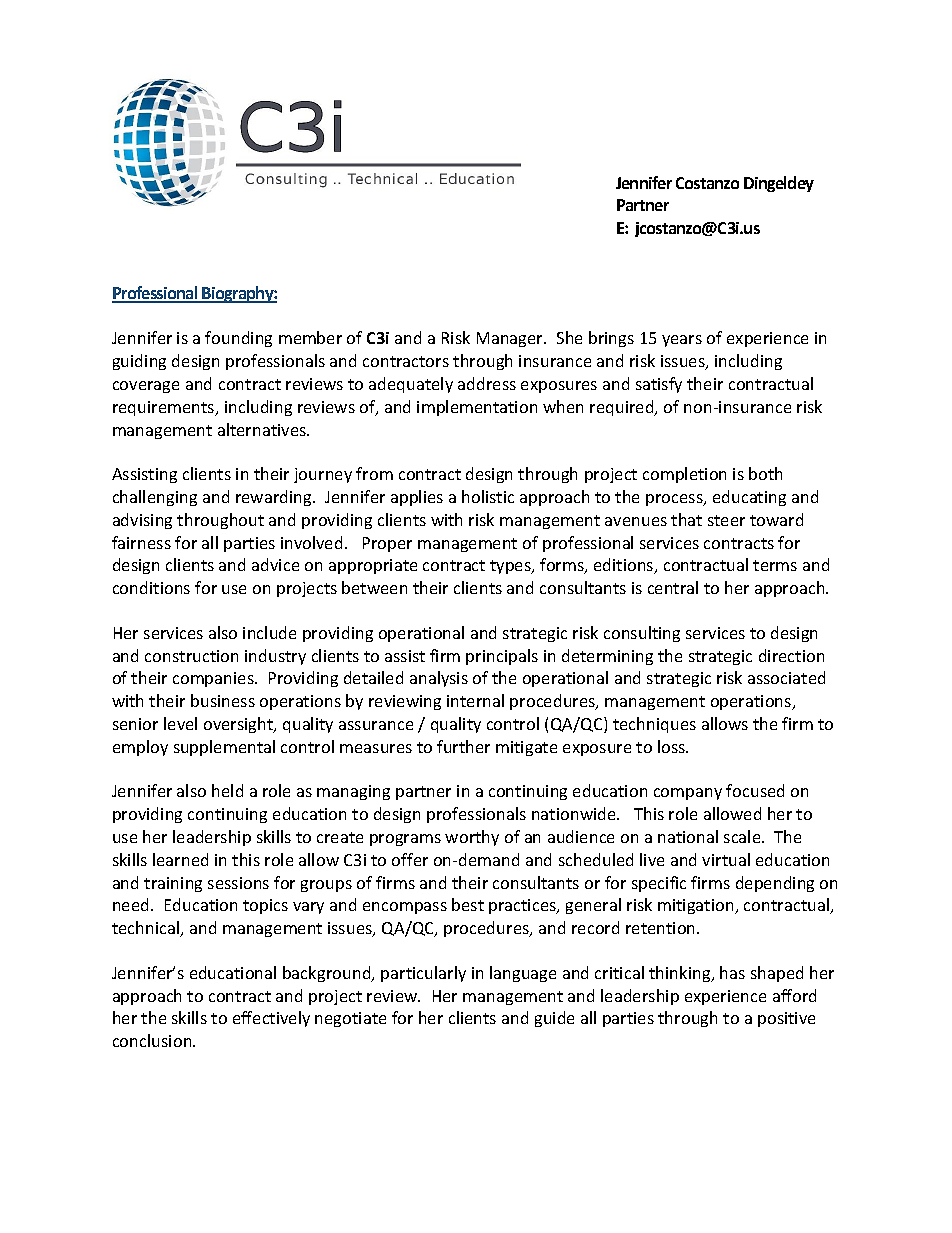 This screenshot has height=1233, width=952. What do you see at coordinates (271, 1019) in the screenshot?
I see `effectively` at bounding box center [271, 1019].
